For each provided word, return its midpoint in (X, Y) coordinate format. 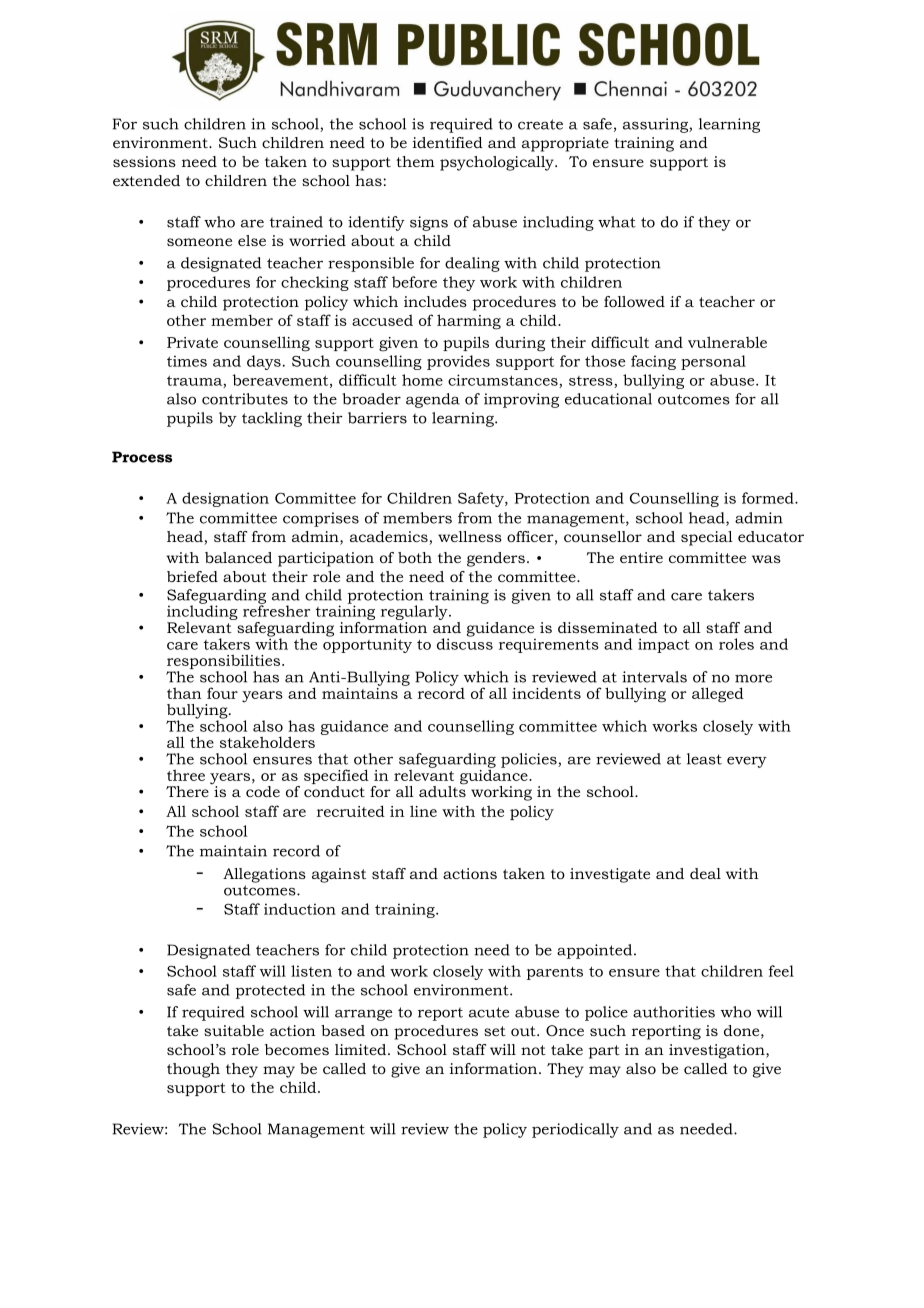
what (617, 222)
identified (448, 142)
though (193, 1070)
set (495, 1031)
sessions (144, 161)
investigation (718, 1051)
